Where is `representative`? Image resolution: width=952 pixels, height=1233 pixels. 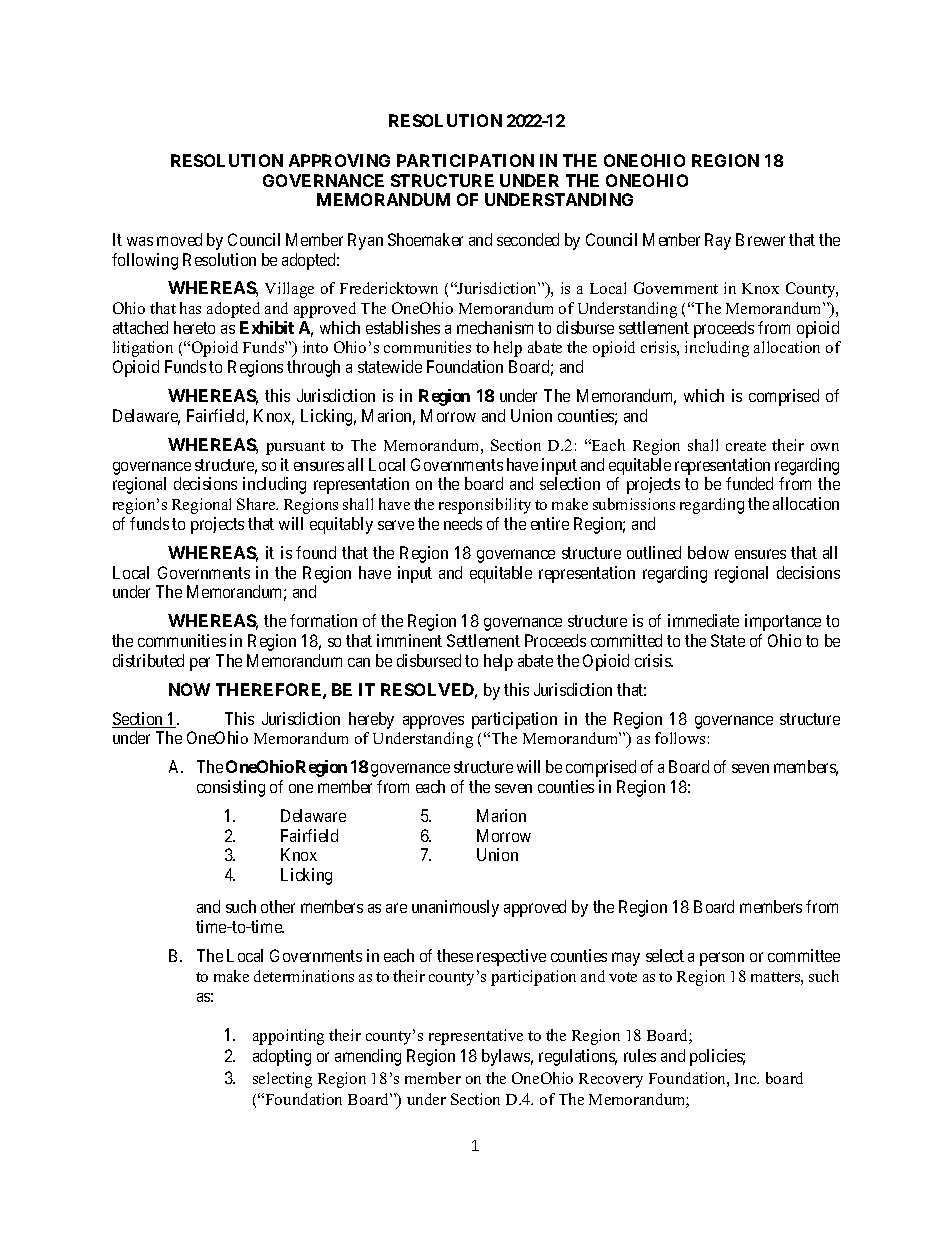 representative is located at coordinates (476, 1037).
